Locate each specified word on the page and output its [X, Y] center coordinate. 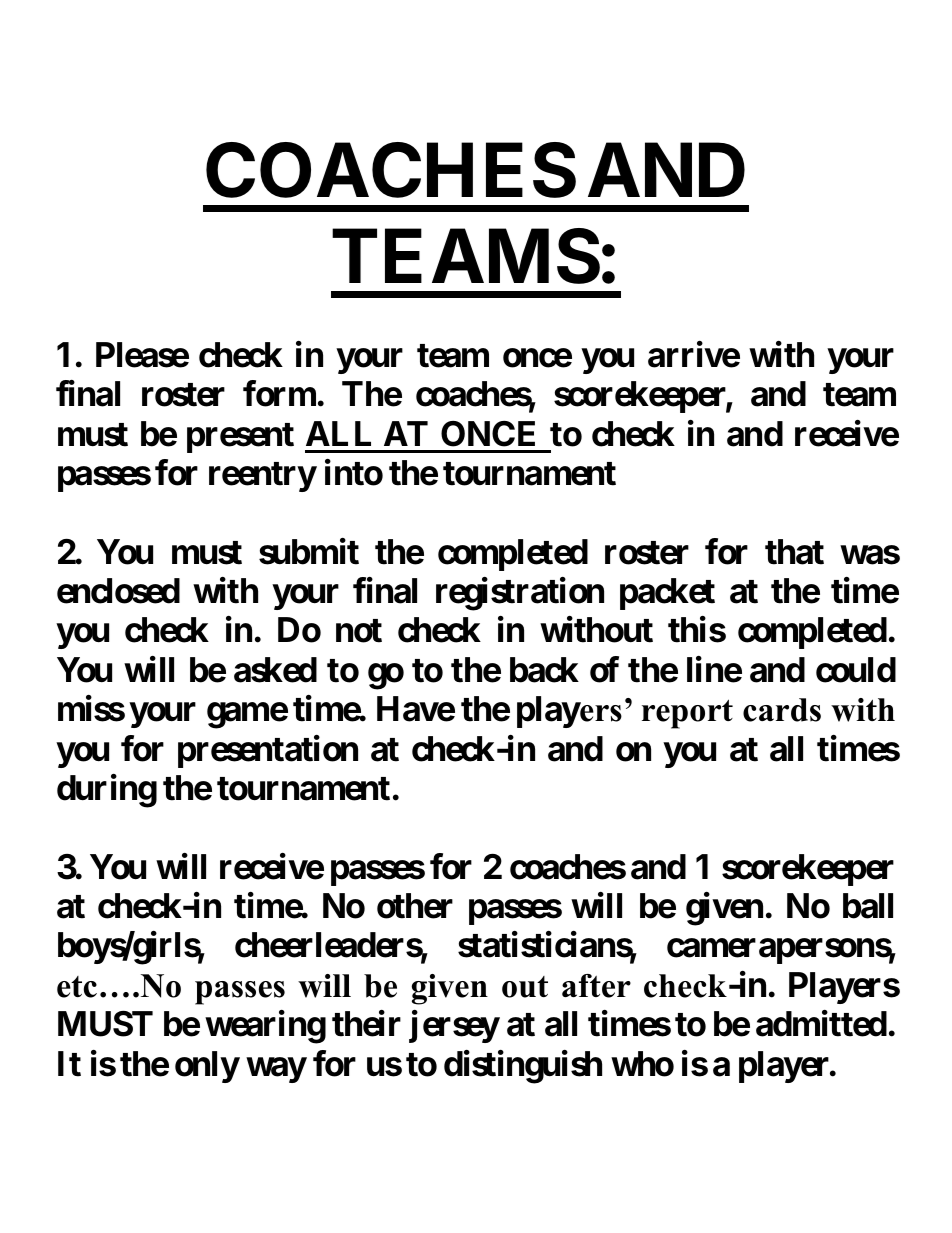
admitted [821, 1024]
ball [868, 906]
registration [520, 594]
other [415, 906]
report [687, 714]
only [207, 1067]
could [856, 670]
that [794, 552]
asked [275, 670]
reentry [263, 477]
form [279, 394]
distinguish [523, 1067]
